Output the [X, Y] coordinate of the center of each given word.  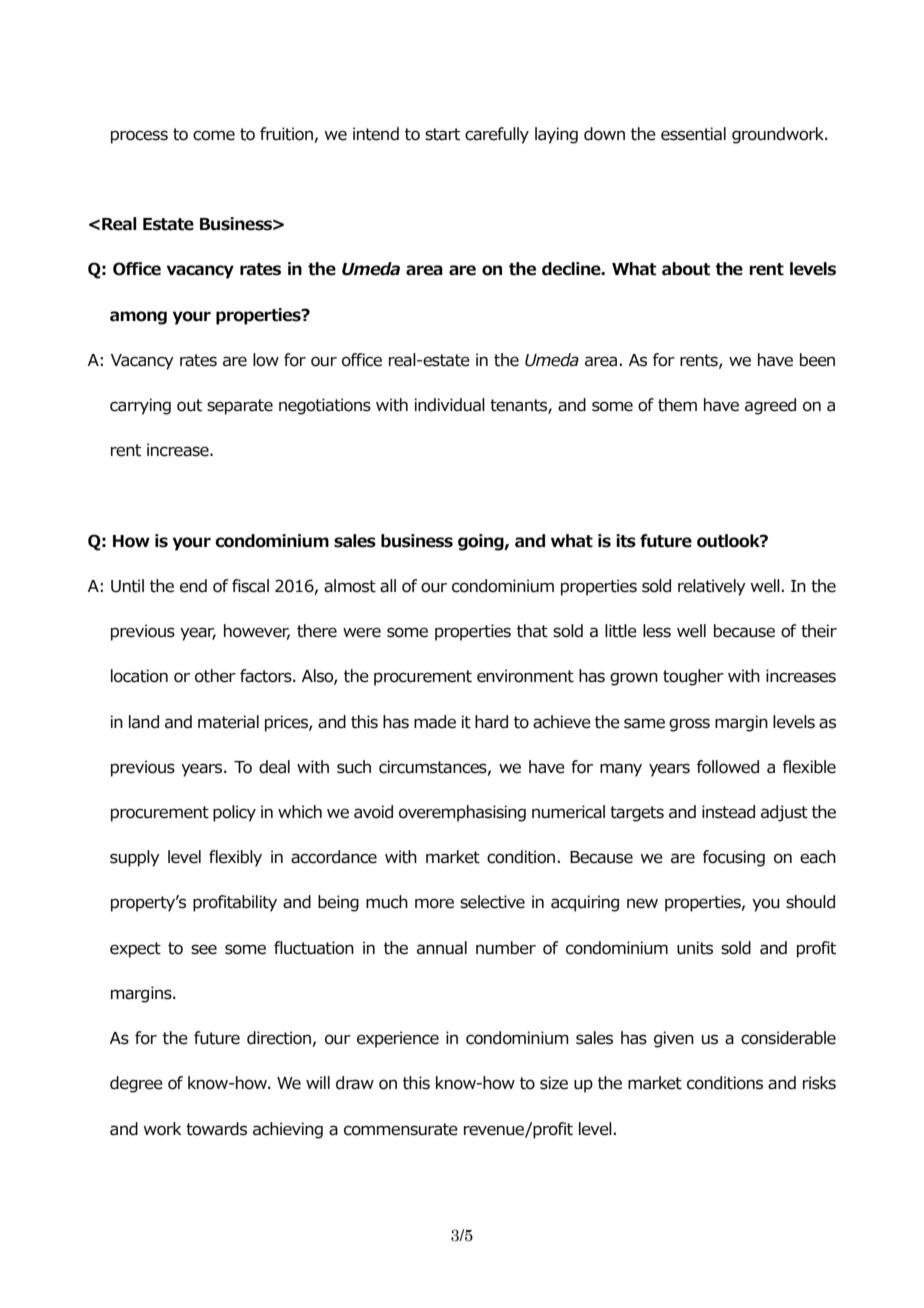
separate [240, 407]
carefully [497, 135]
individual [450, 405]
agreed [770, 406]
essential [693, 134]
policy [234, 813]
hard [491, 722]
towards [216, 1129]
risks [819, 1083]
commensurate [401, 1129]
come [214, 135]
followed [728, 767]
